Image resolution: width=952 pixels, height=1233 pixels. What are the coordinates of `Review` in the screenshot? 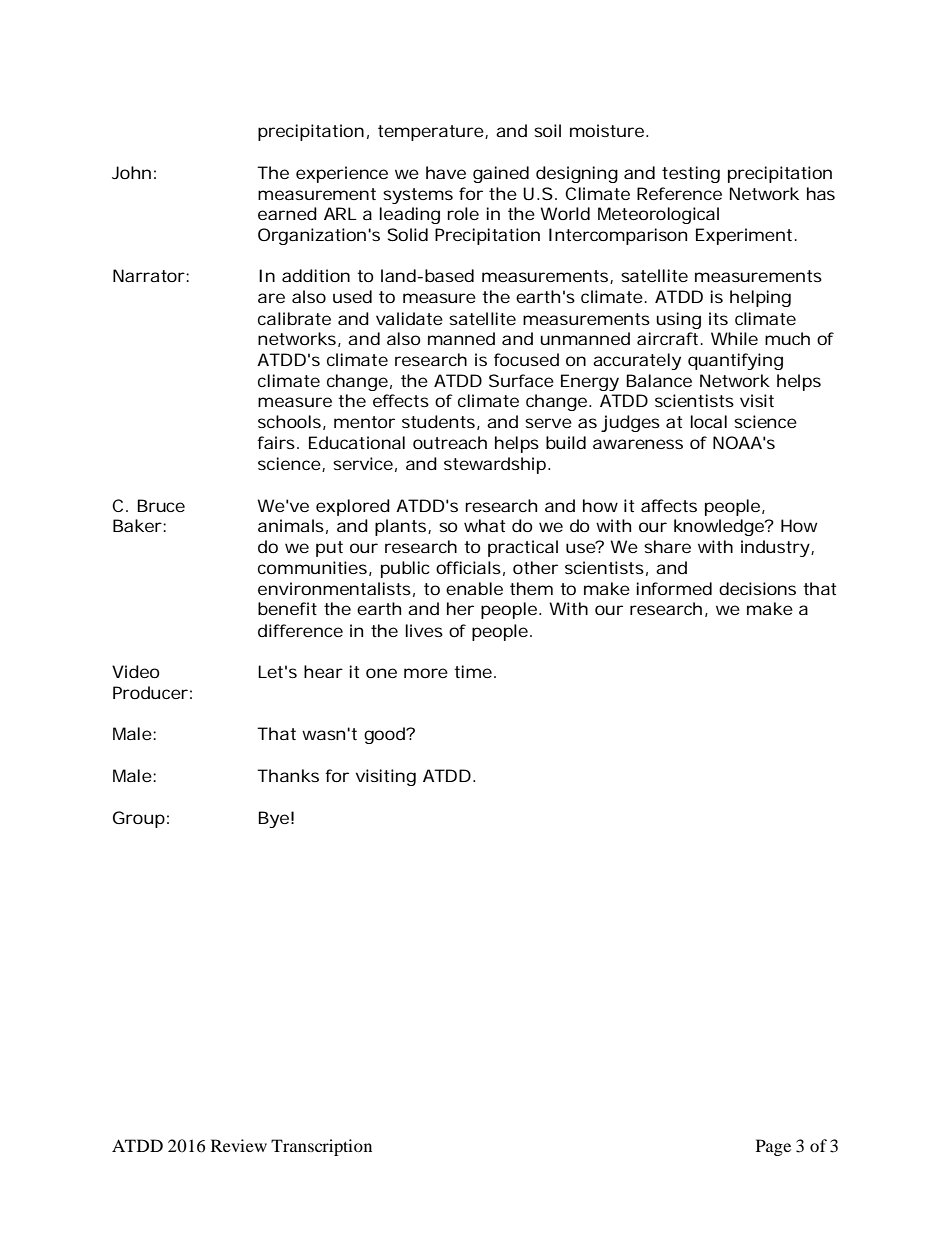 It's located at (239, 1145).
